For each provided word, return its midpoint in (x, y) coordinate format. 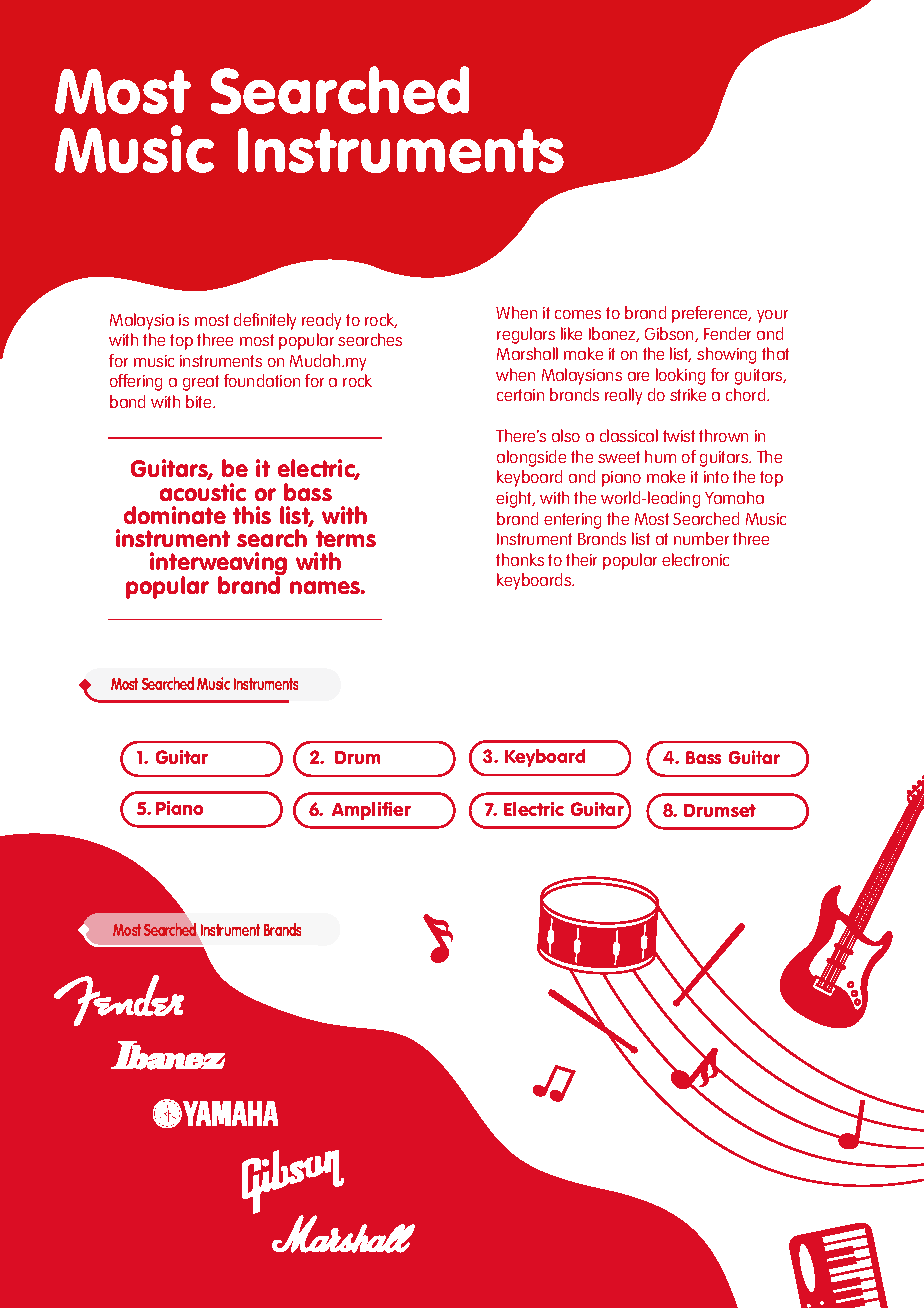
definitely (265, 321)
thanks (520, 559)
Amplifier (371, 811)
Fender (727, 333)
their (581, 559)
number (701, 538)
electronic (695, 559)
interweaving (218, 565)
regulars (526, 335)
